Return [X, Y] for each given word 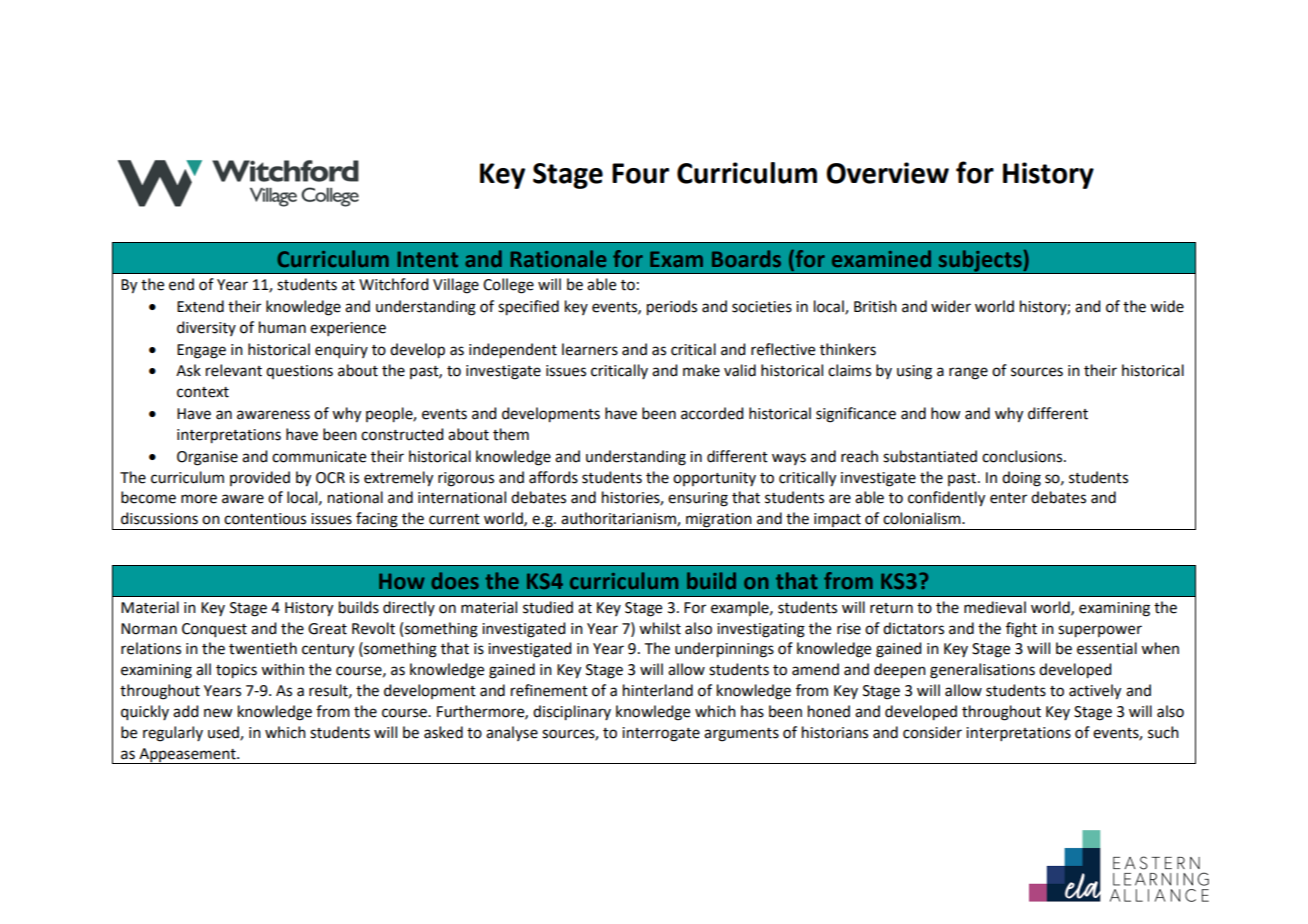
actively [1095, 692]
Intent [427, 259]
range [968, 373]
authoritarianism [619, 519]
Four [640, 173]
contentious [265, 519]
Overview [887, 173]
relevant [234, 370]
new [218, 713]
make [701, 370]
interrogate [661, 734]
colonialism [923, 518]
